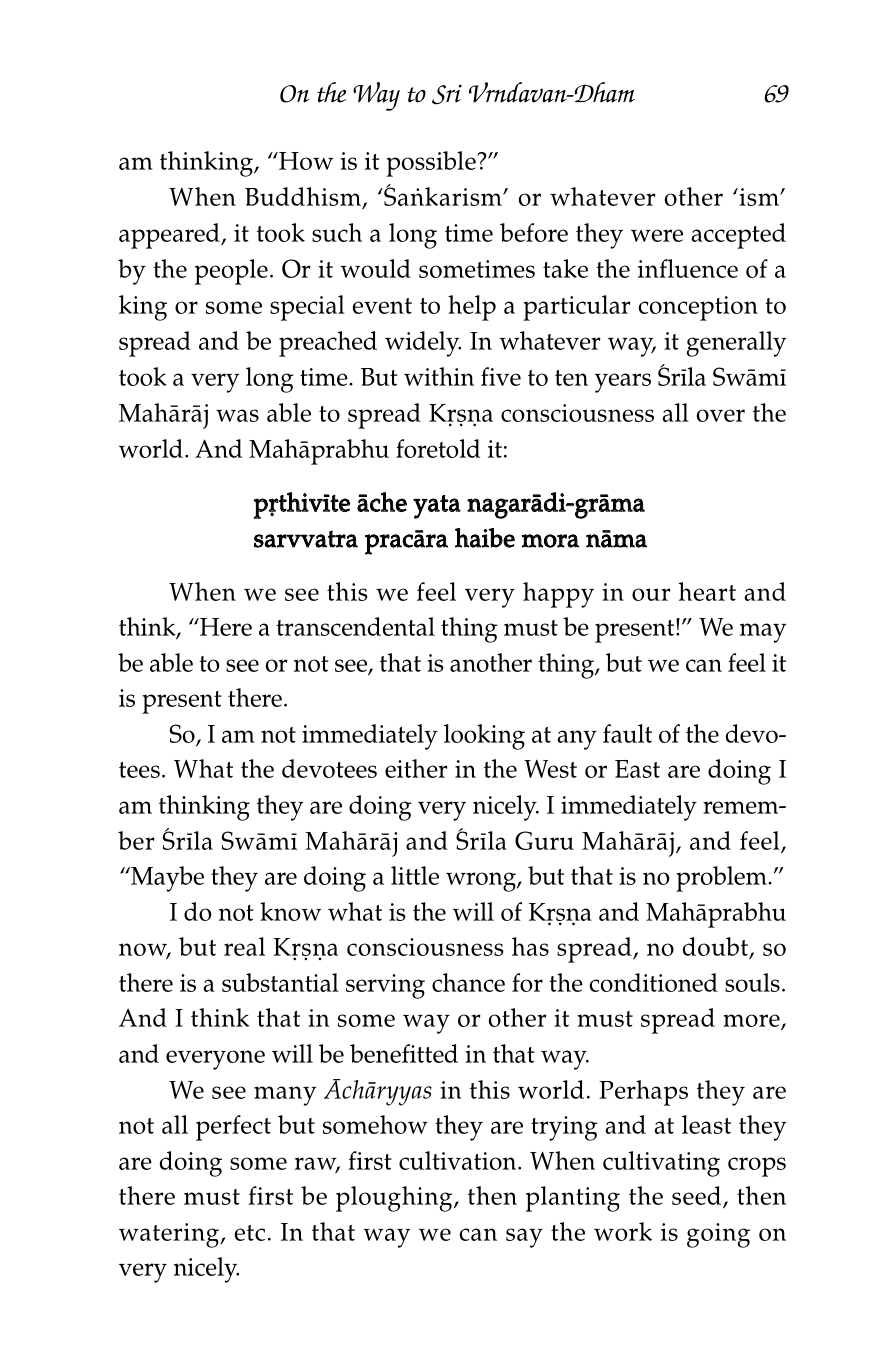 The width and height of the document is (872, 1372). Describe the element at coordinates (249, 1233) in the document. I see `etc` at that location.
